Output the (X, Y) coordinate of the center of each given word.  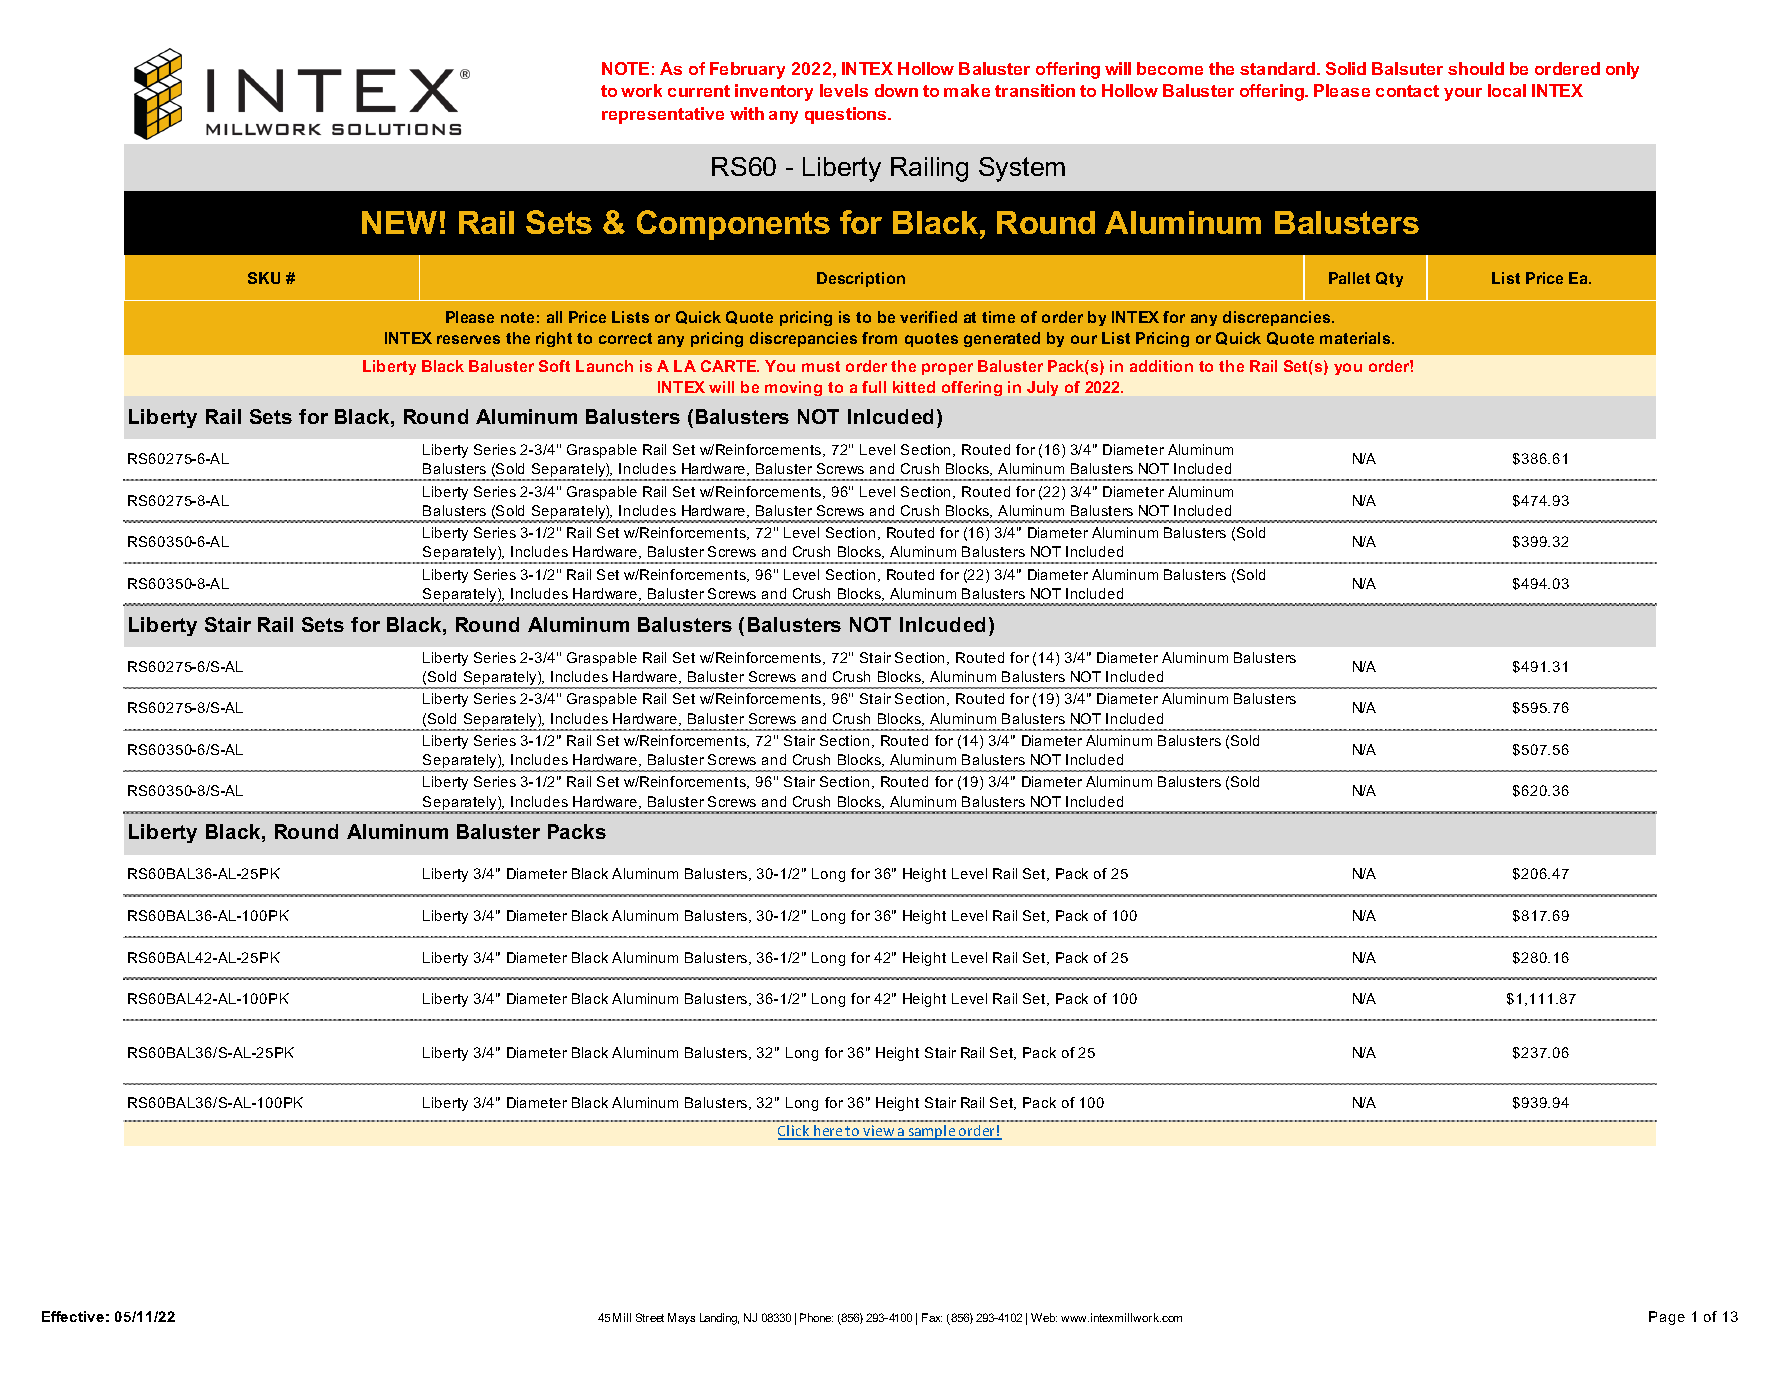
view (879, 1132)
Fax (932, 1317)
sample (932, 1132)
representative (663, 115)
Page (1667, 1318)
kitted (914, 387)
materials (1356, 338)
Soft (554, 366)
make (967, 90)
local (1507, 90)
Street (650, 1317)
